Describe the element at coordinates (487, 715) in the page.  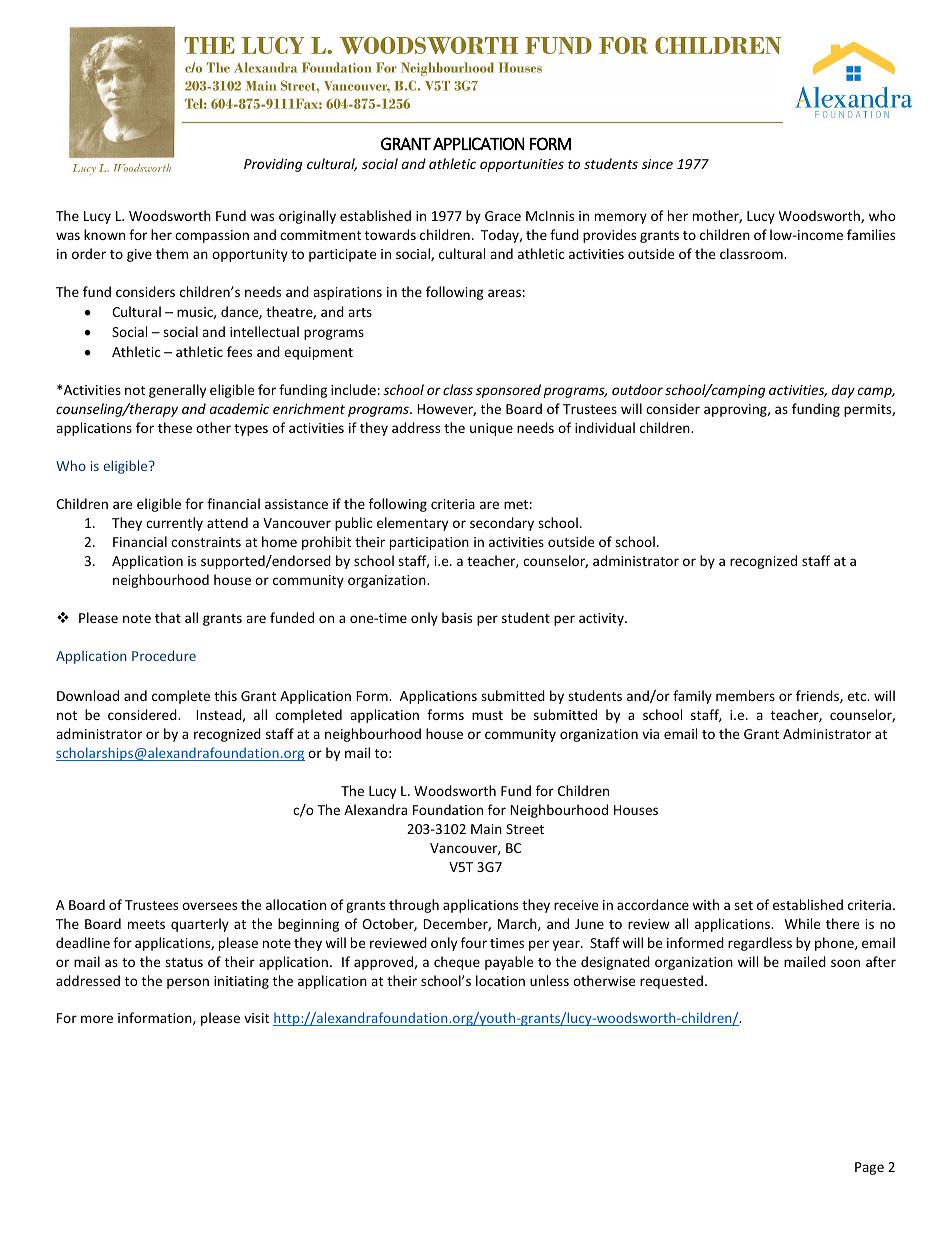
I see `must` at that location.
